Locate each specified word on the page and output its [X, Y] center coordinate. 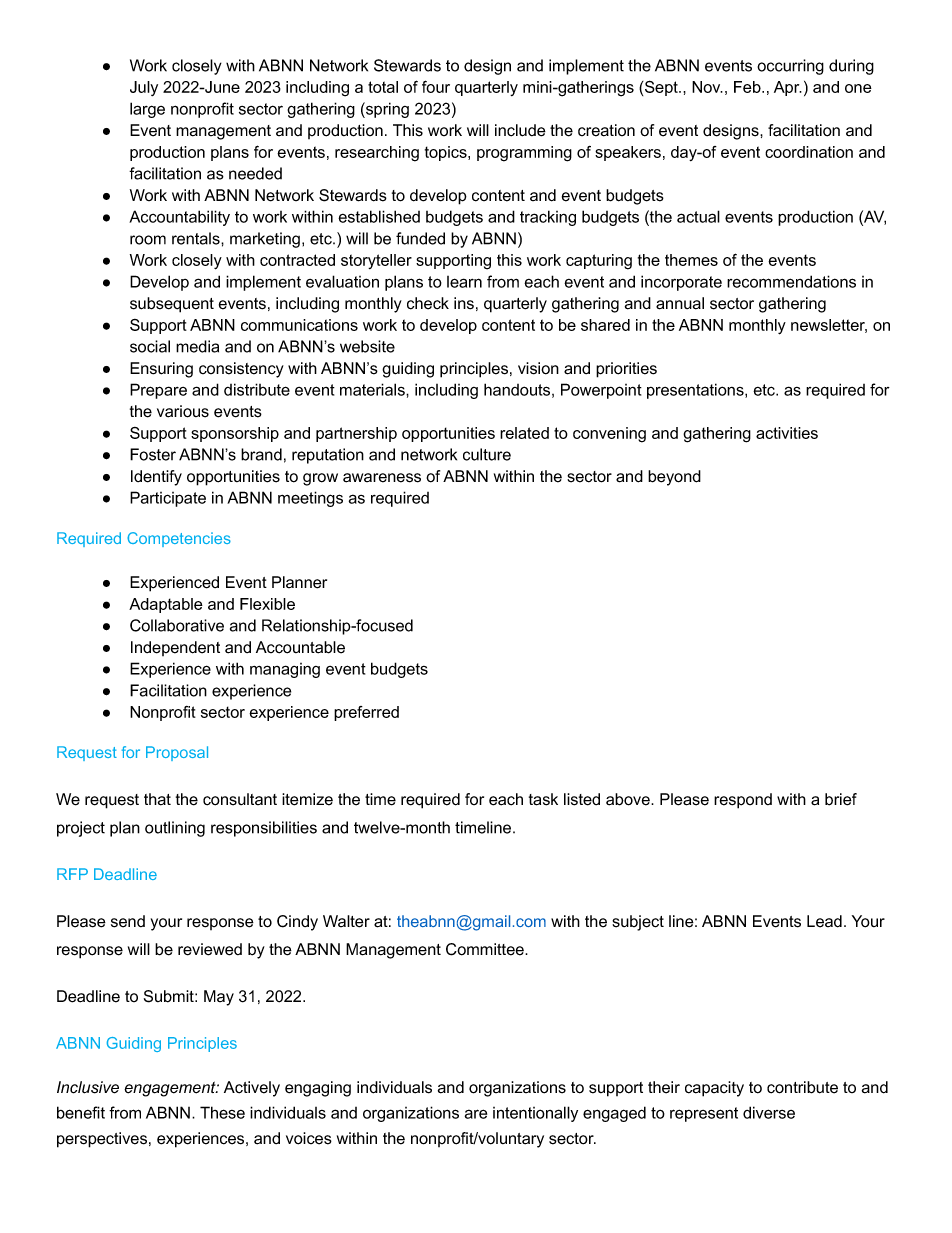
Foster [153, 454]
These [222, 1112]
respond [743, 801]
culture [487, 454]
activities [787, 433]
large [147, 110]
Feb [748, 87]
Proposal [177, 753]
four [436, 86]
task [543, 799]
